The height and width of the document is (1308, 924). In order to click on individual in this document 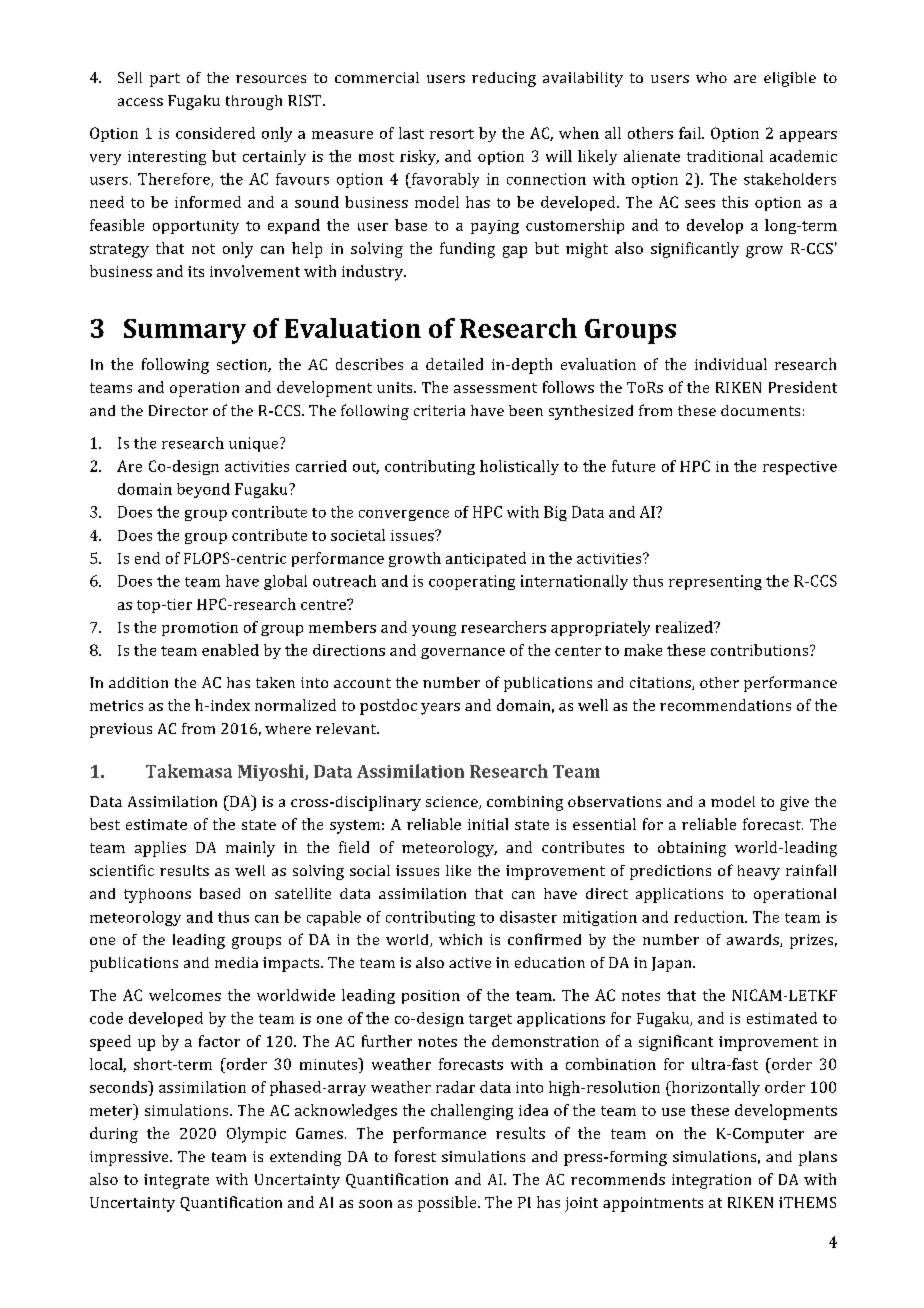, I will do `click(731, 364)`.
